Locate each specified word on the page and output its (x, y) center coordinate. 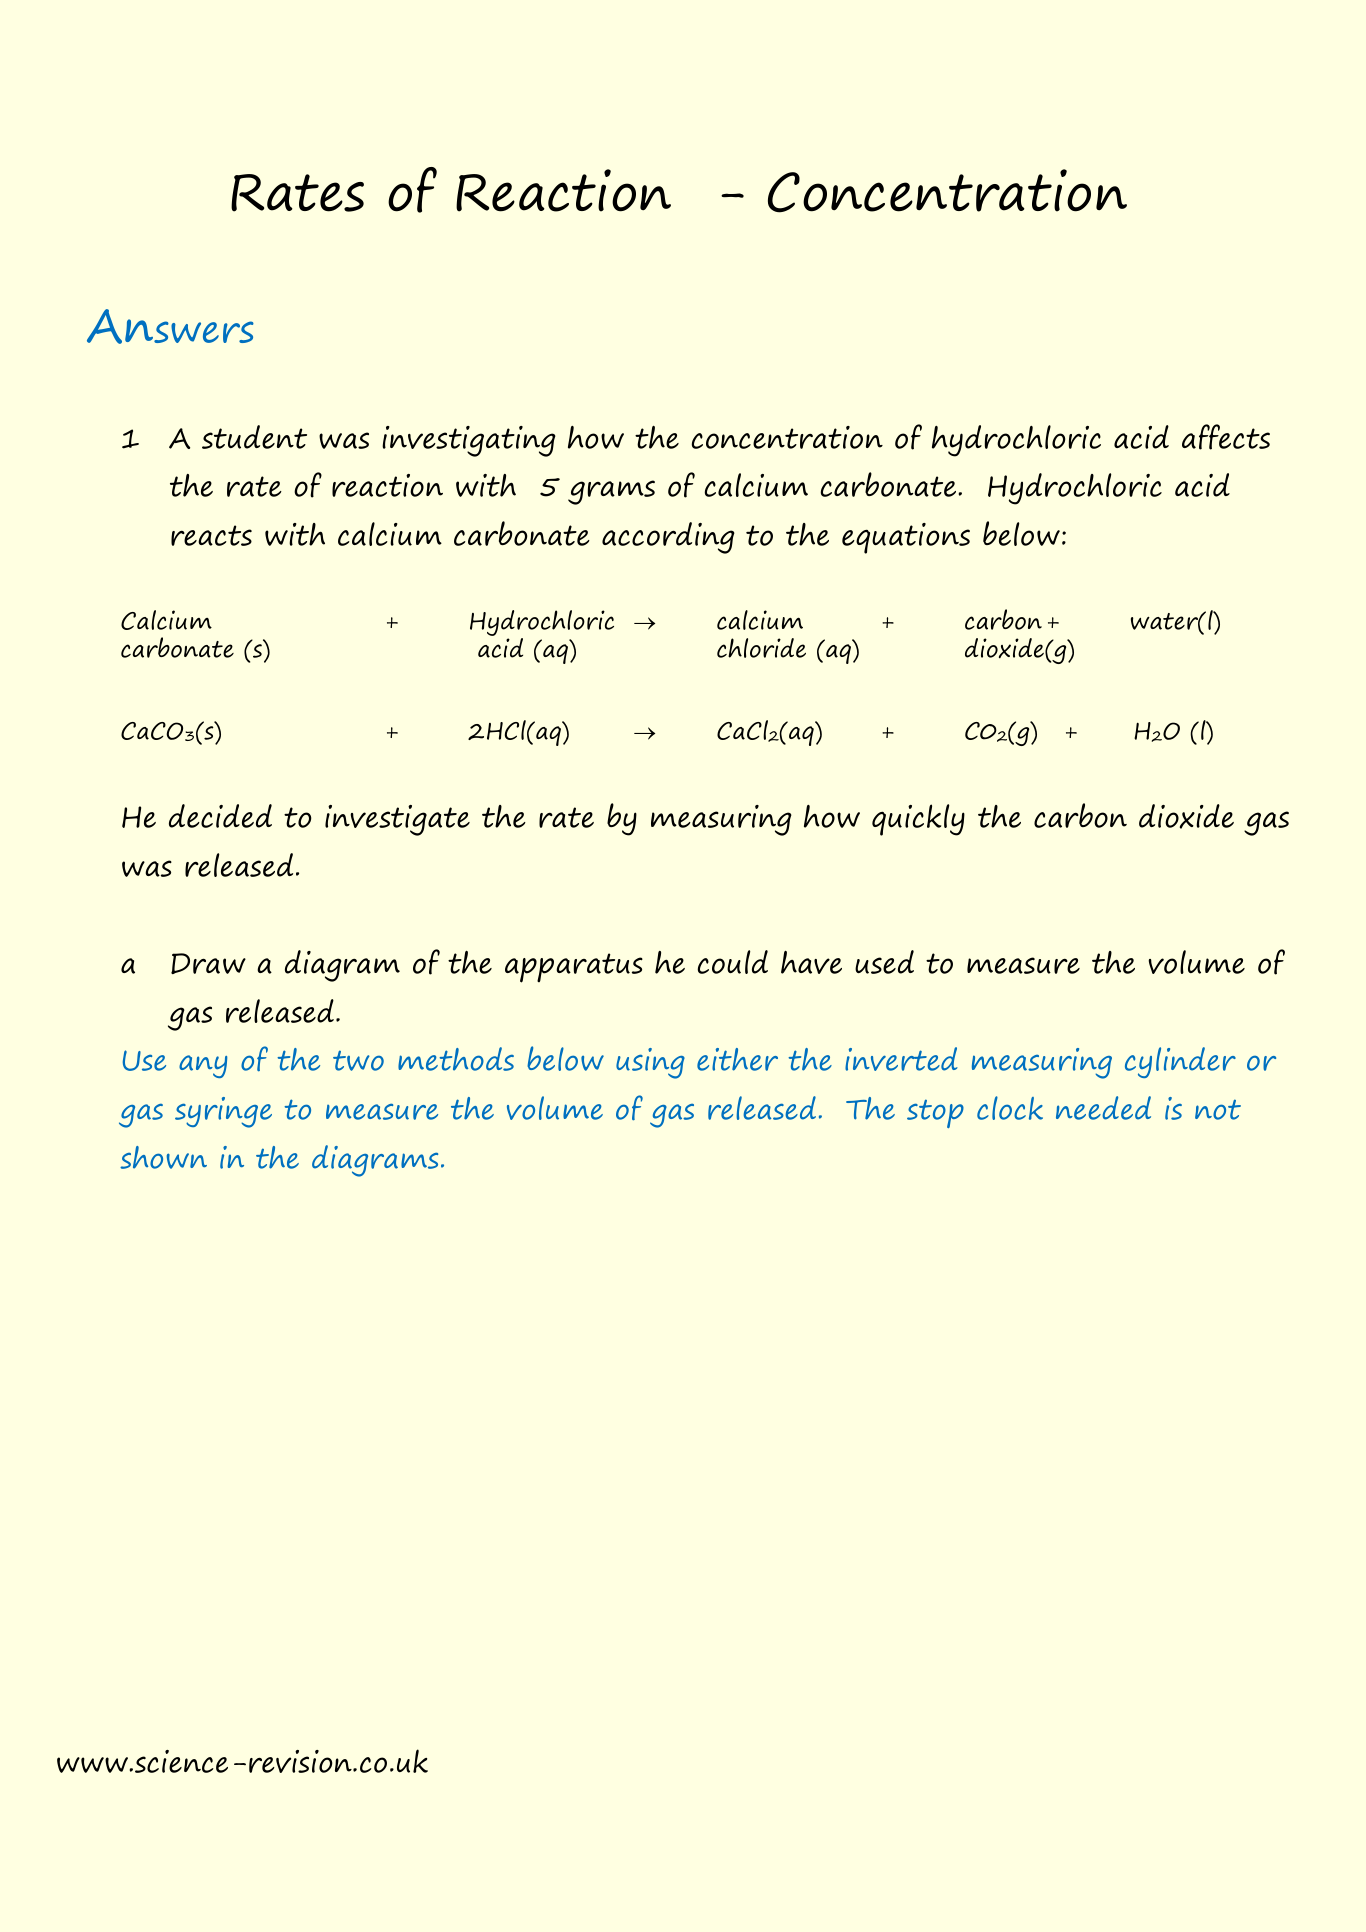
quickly (918, 820)
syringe (223, 1112)
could (732, 962)
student (254, 437)
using (650, 1063)
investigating (469, 441)
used (884, 962)
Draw (208, 963)
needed (1103, 1108)
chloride (761, 648)
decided (220, 816)
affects (1226, 437)
